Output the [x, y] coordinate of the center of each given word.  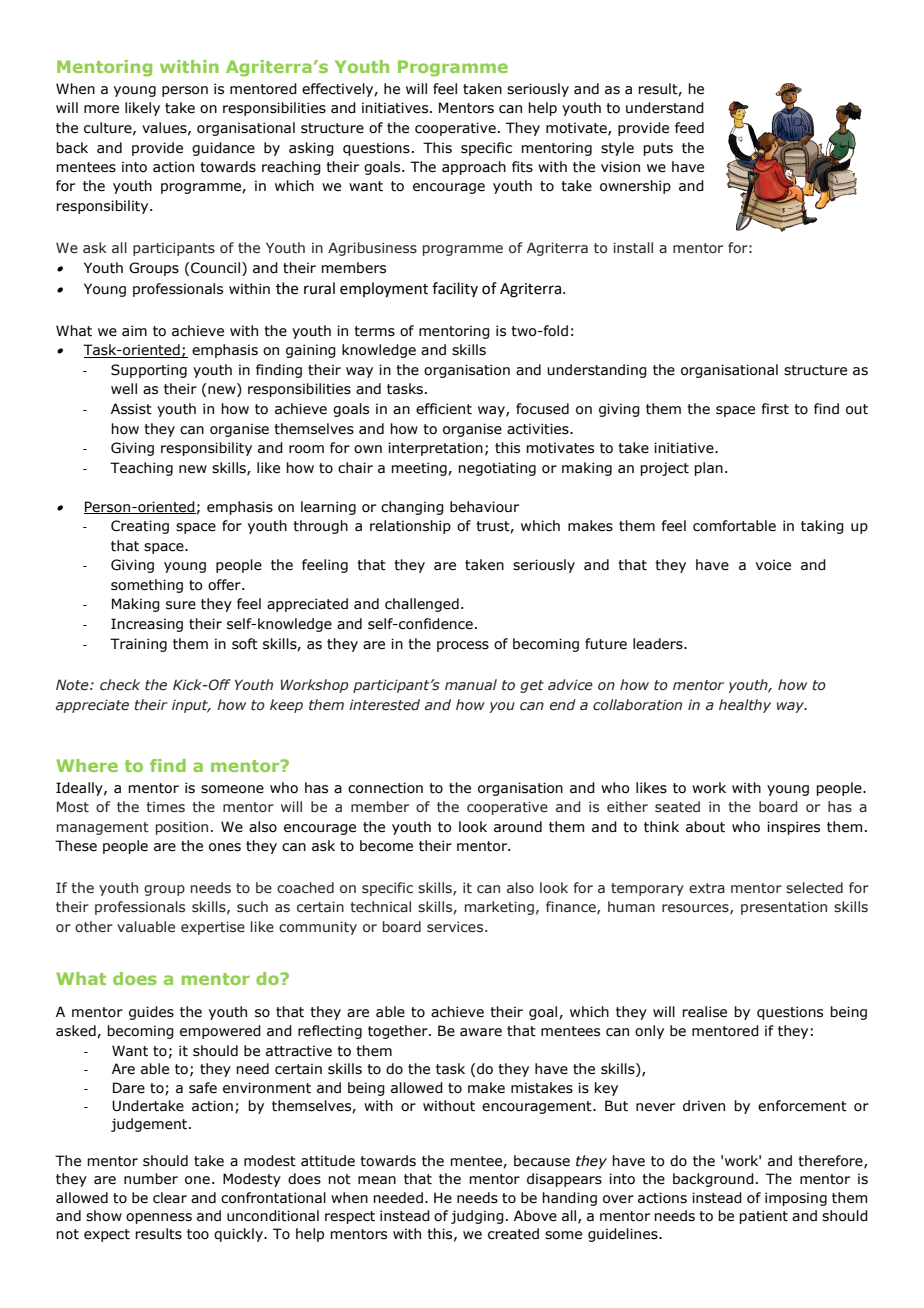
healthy [745, 706]
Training [138, 645]
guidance [223, 149]
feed [689, 128]
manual [471, 685]
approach [474, 168]
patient [763, 1217]
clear [170, 1198]
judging [477, 1217]
